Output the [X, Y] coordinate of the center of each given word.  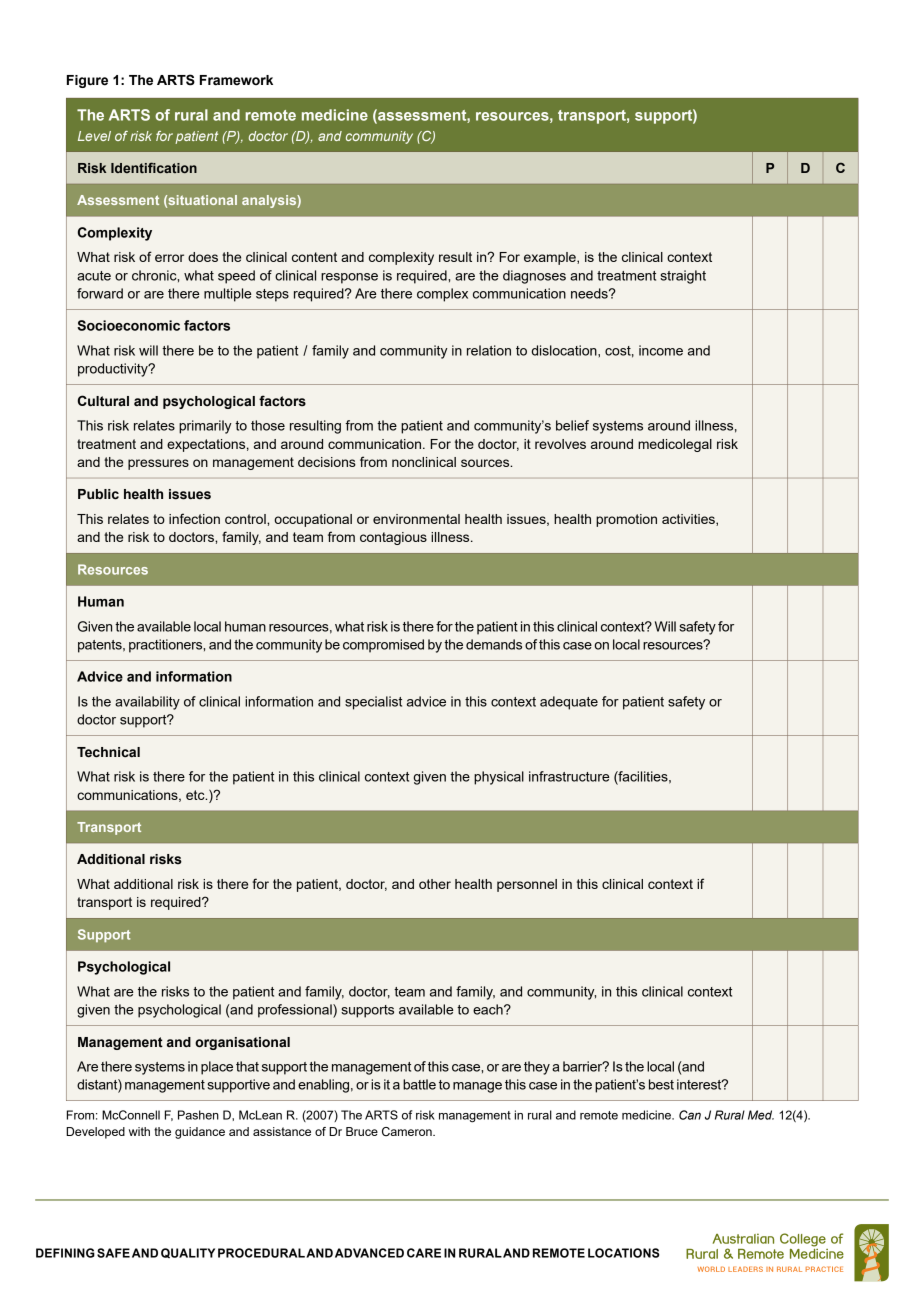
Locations [623, 1253]
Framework [236, 80]
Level [94, 136]
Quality [188, 1253]
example [551, 258]
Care [424, 1253]
